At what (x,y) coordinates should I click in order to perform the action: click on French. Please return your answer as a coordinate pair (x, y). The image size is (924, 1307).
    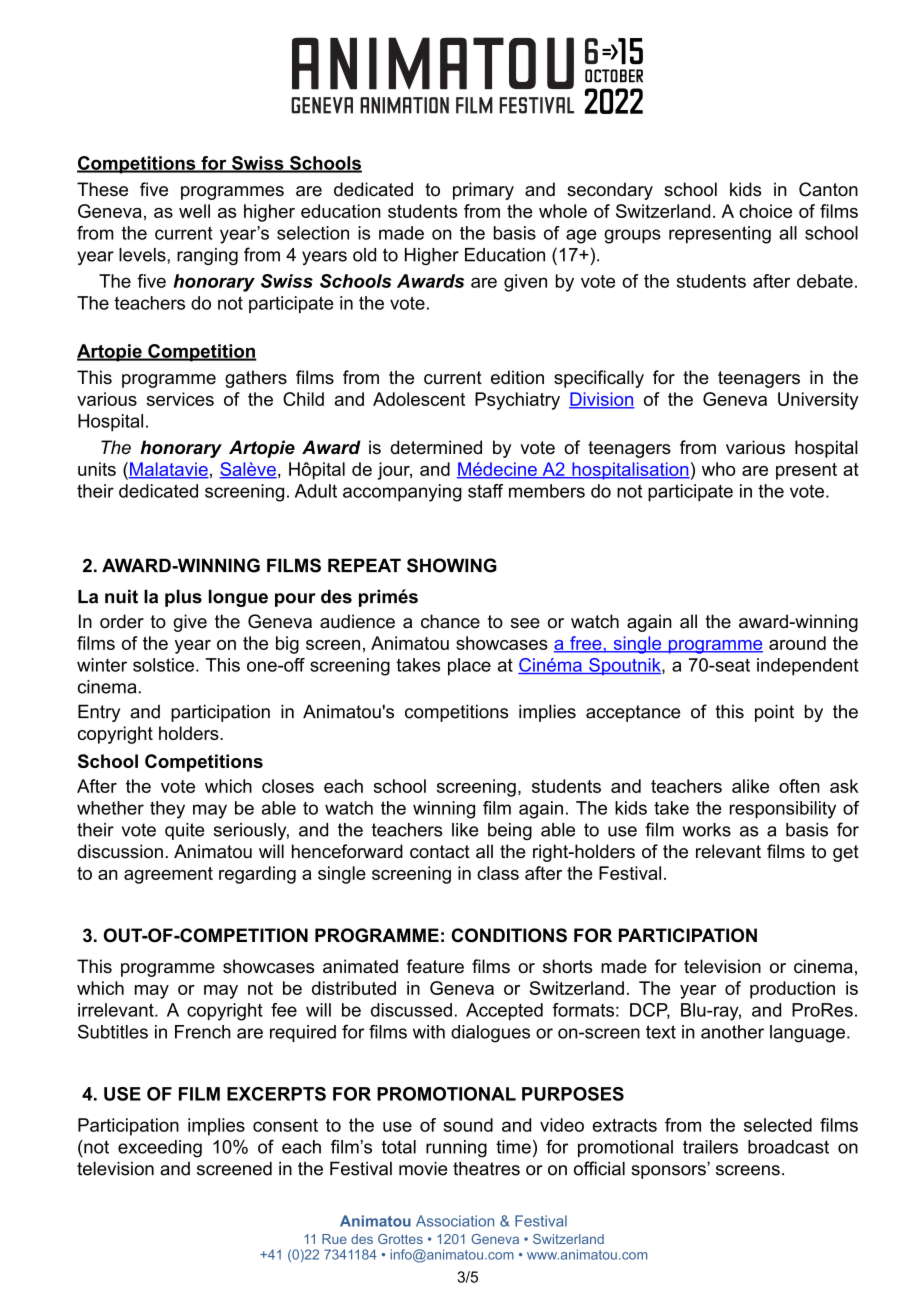
    Looking at the image, I should click on (203, 1032).
